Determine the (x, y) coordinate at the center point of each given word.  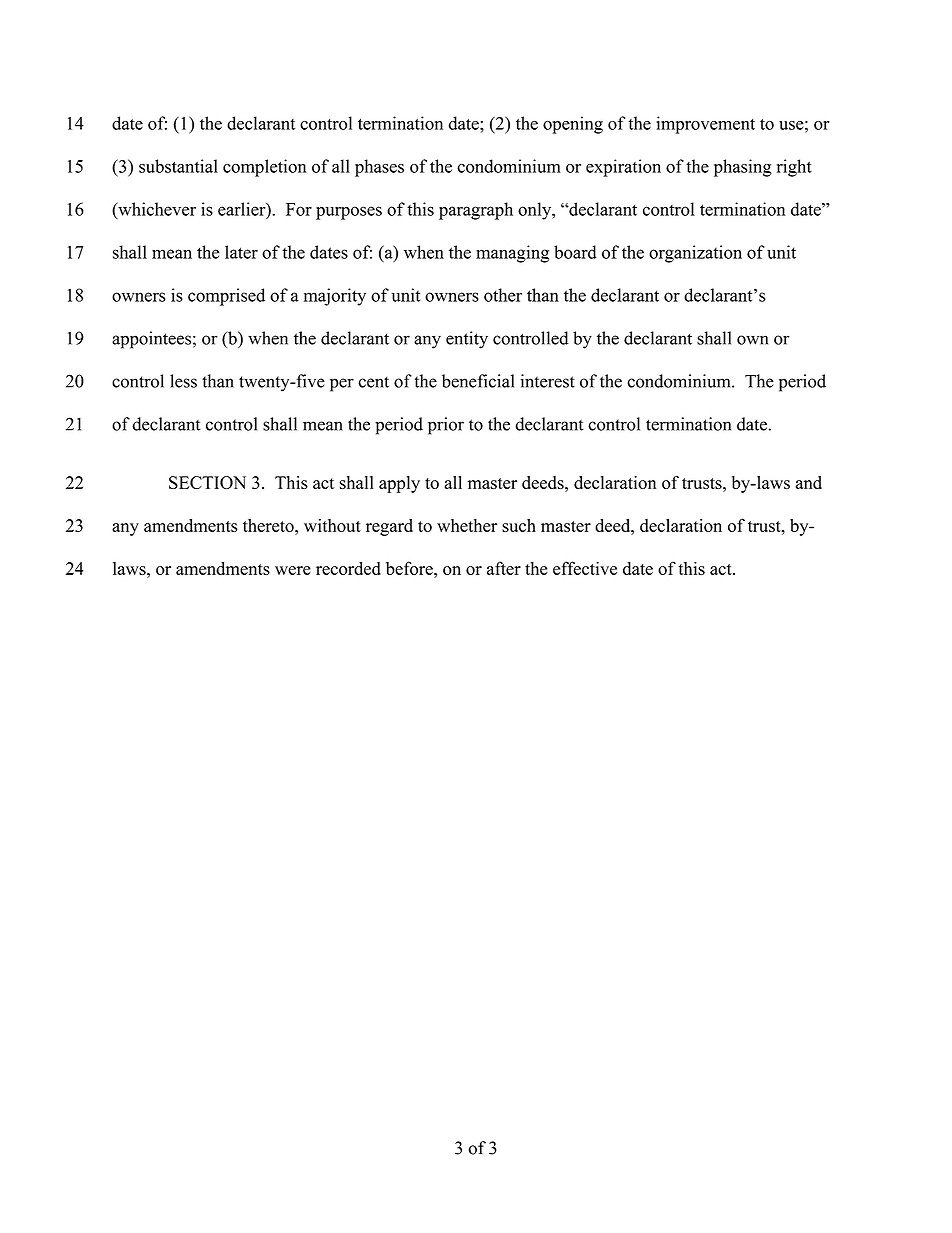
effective (585, 568)
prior (446, 426)
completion (265, 168)
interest (548, 381)
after (504, 568)
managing (512, 254)
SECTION (207, 482)
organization (695, 254)
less (183, 381)
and (809, 482)
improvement (705, 125)
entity (467, 340)
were (293, 570)
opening (573, 125)
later (241, 252)
